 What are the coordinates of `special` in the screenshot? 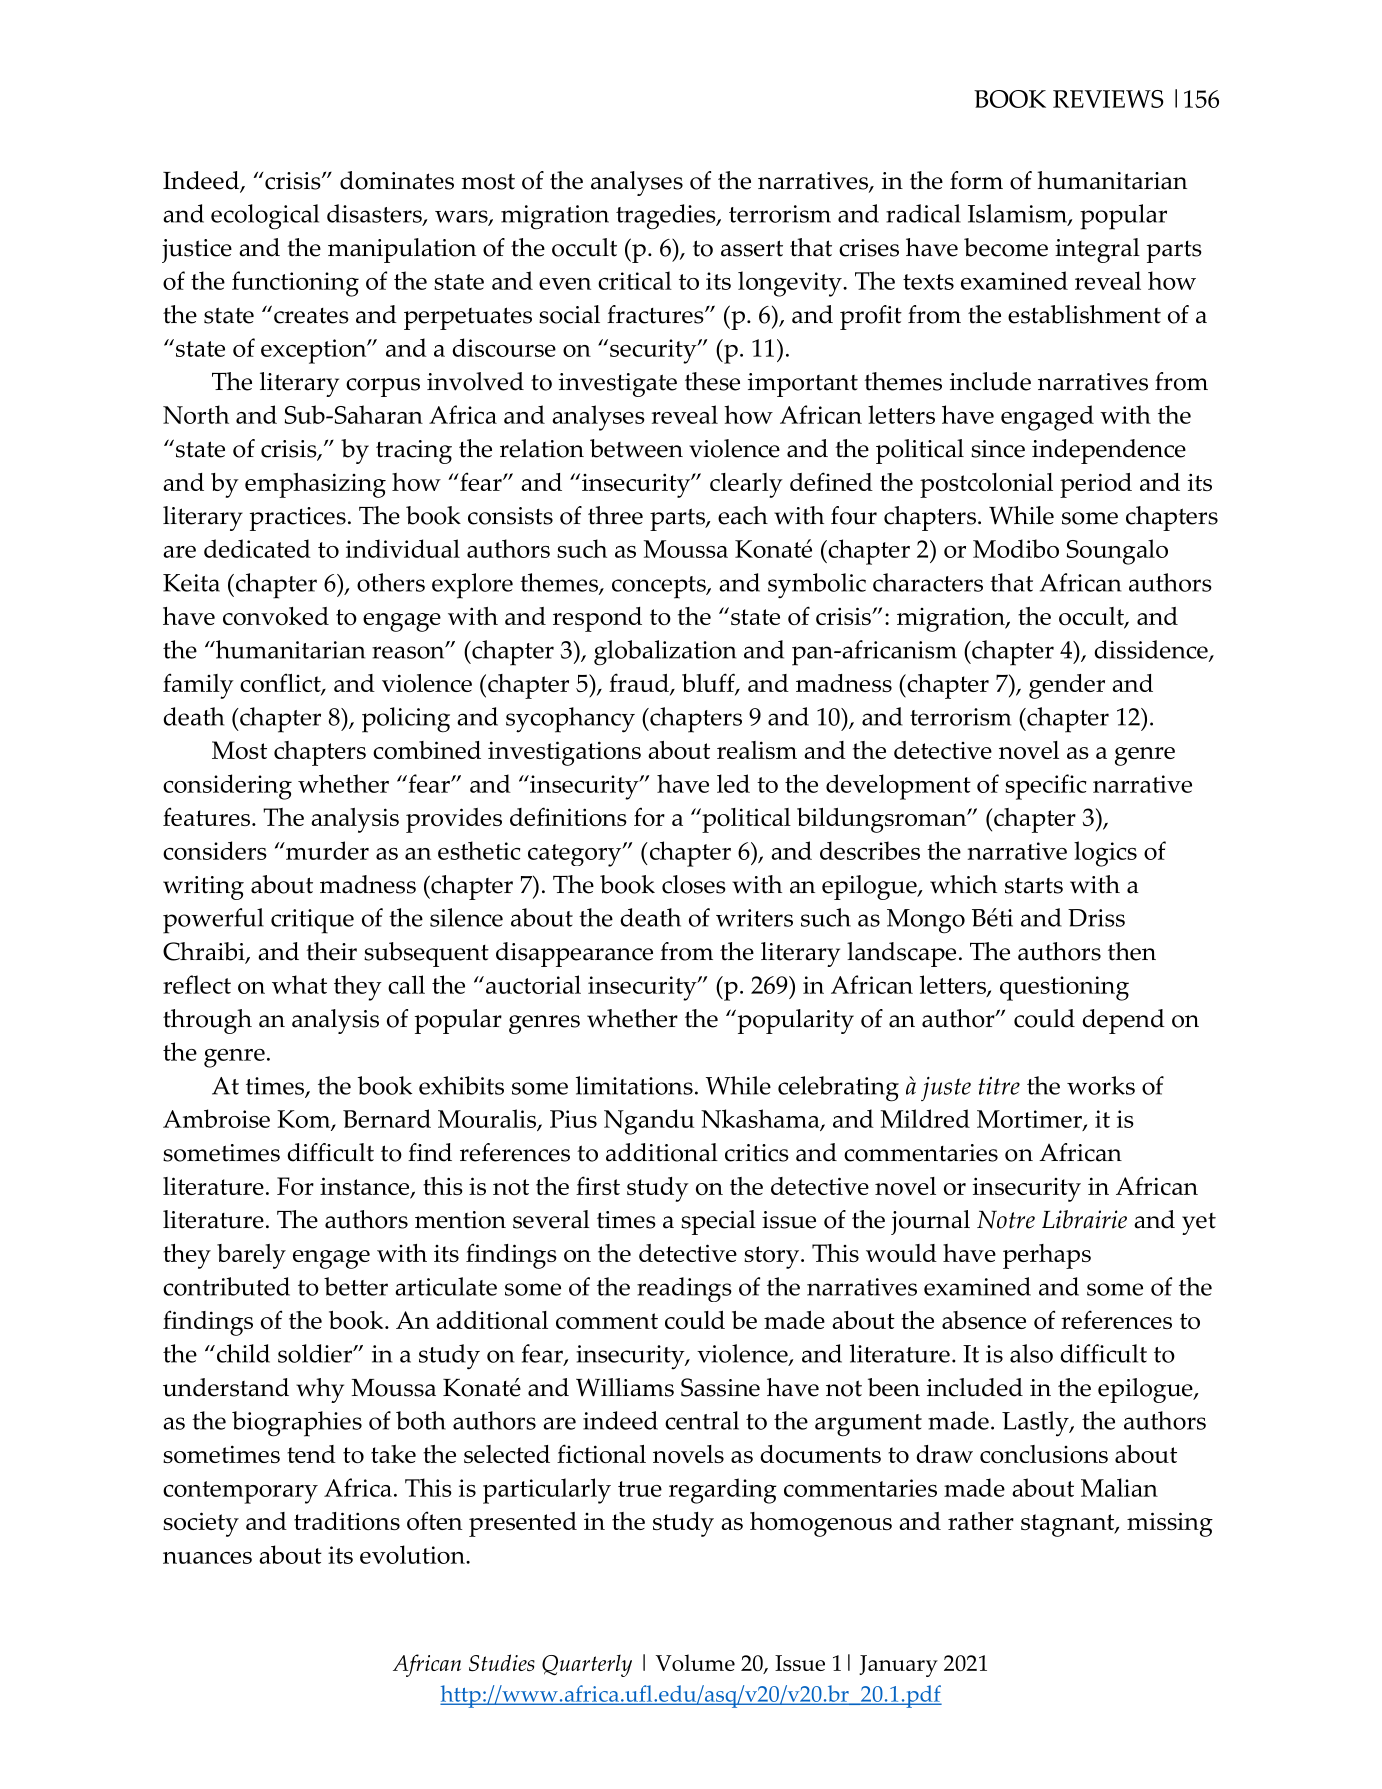 It's located at (718, 1222).
